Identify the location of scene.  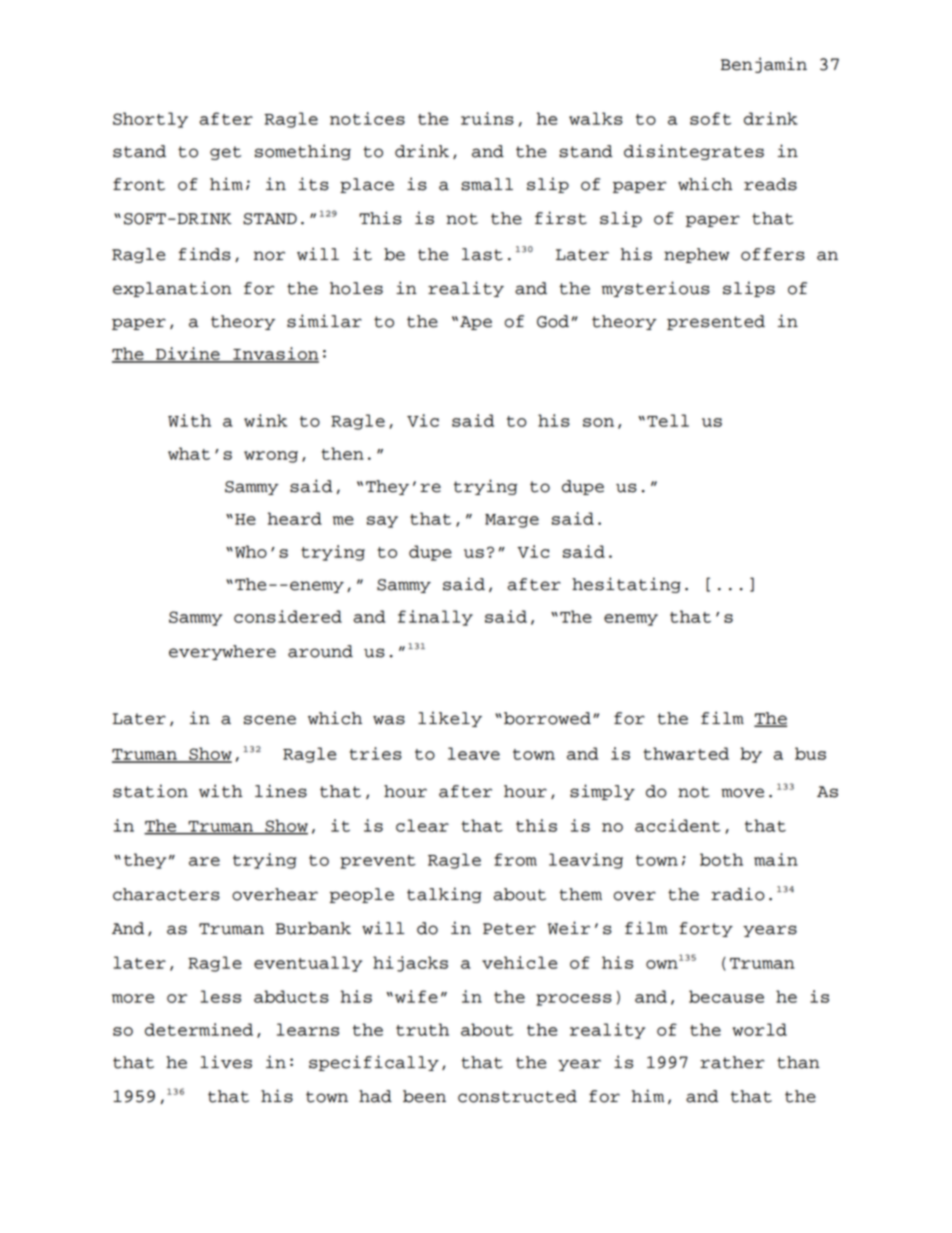
(270, 720).
